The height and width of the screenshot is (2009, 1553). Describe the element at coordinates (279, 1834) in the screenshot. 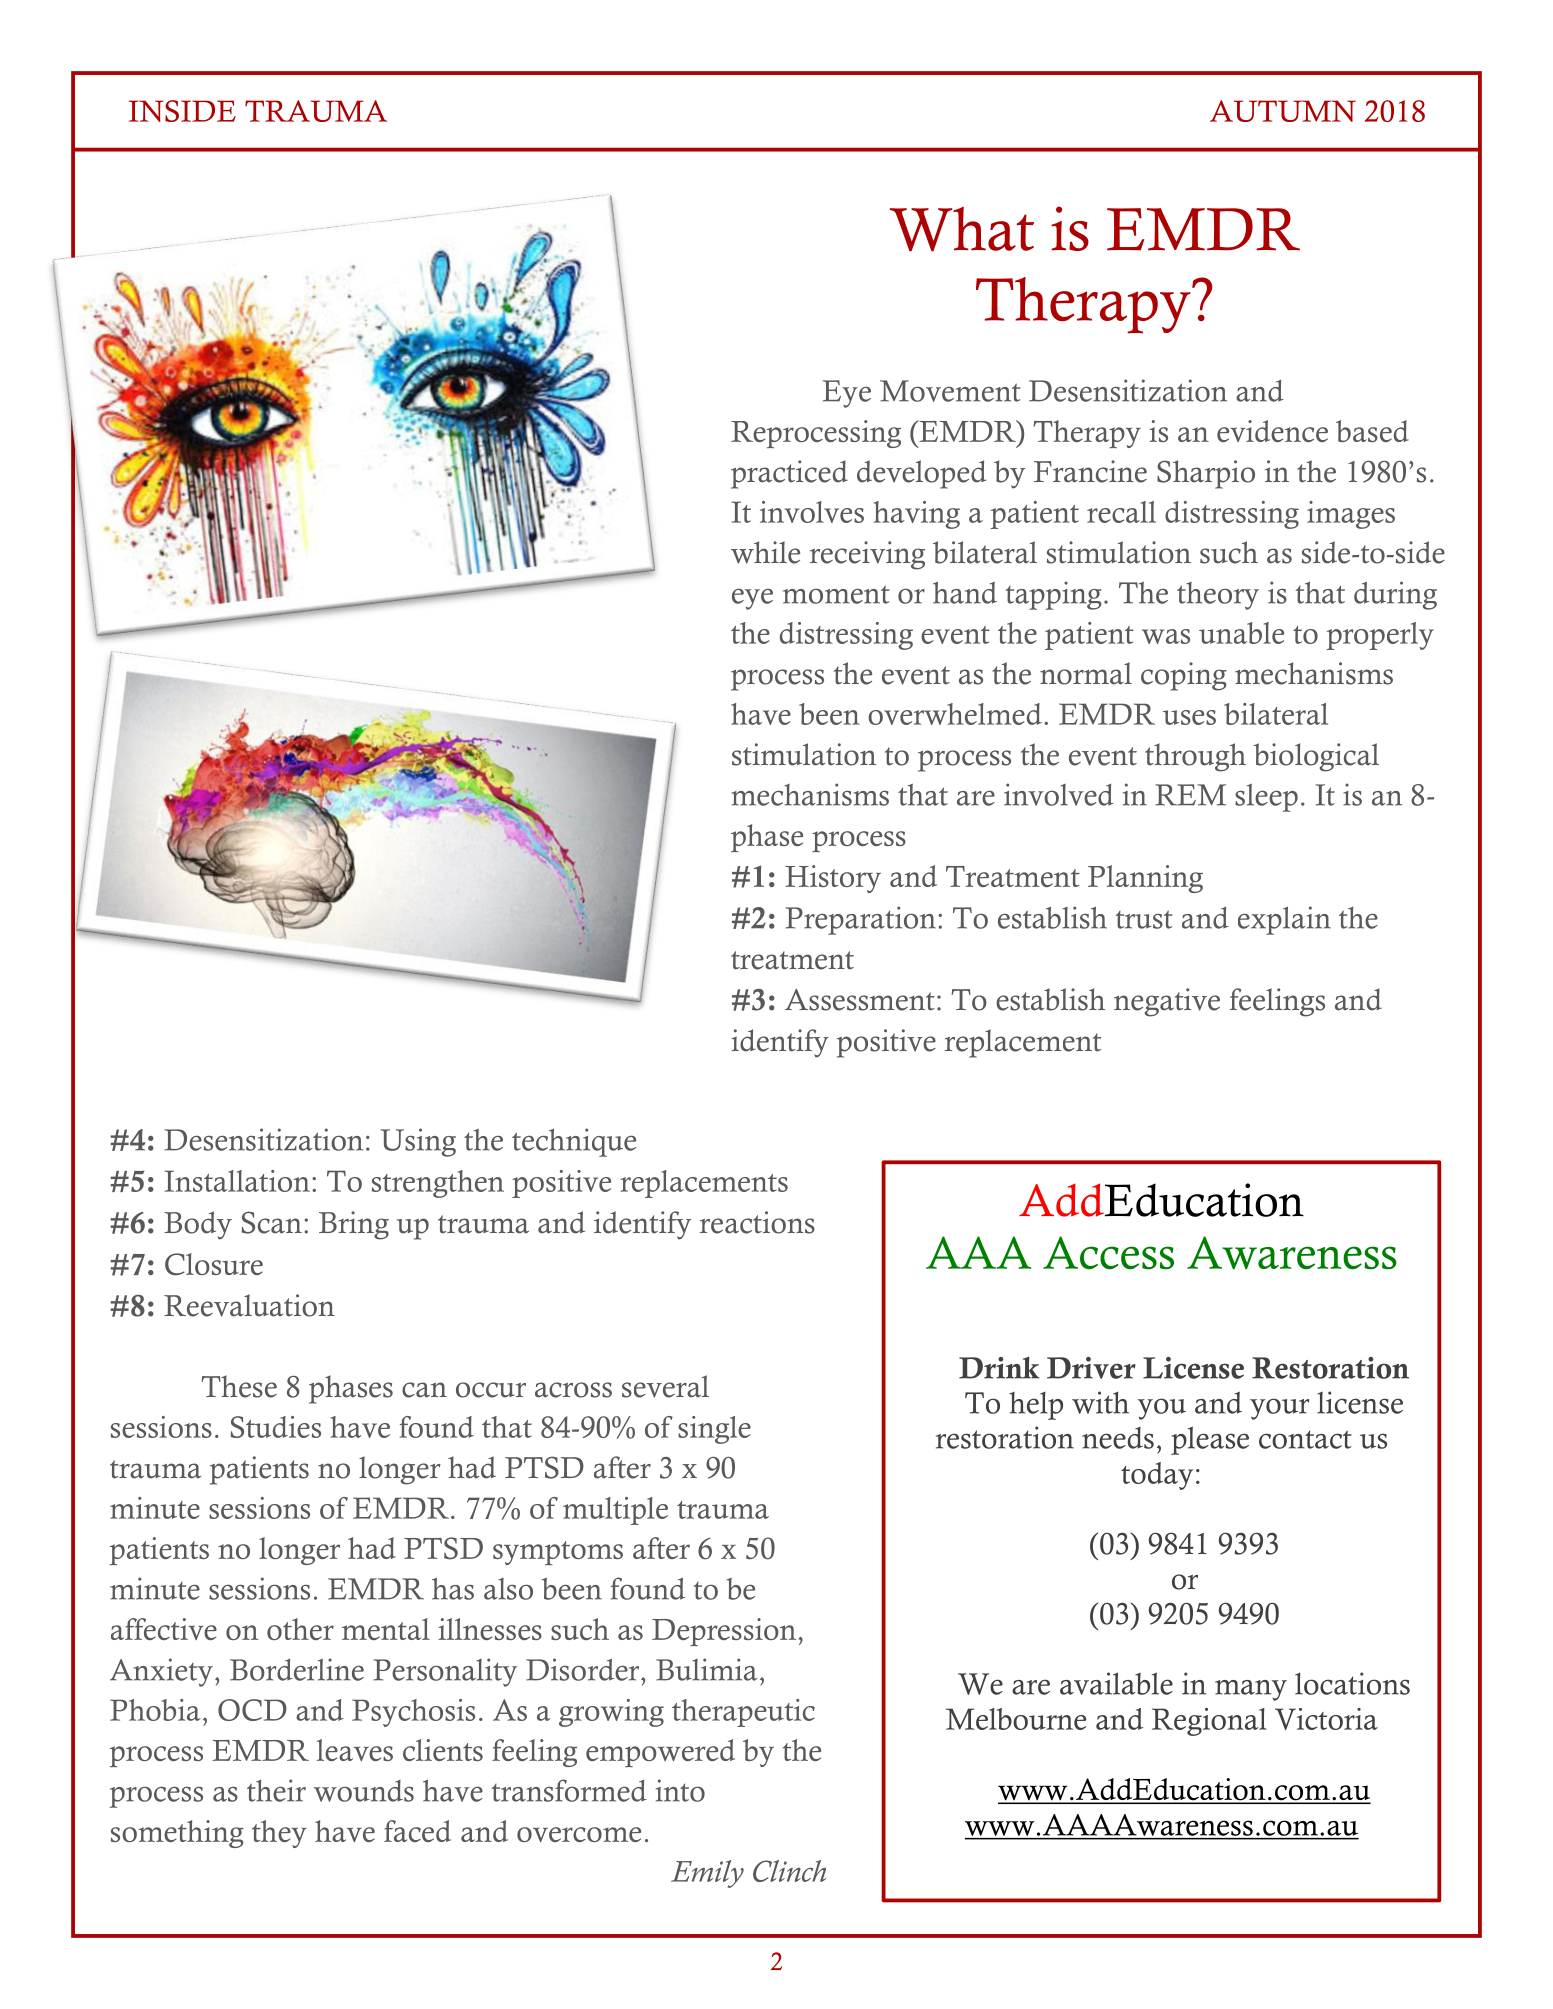

I see `they` at that location.
